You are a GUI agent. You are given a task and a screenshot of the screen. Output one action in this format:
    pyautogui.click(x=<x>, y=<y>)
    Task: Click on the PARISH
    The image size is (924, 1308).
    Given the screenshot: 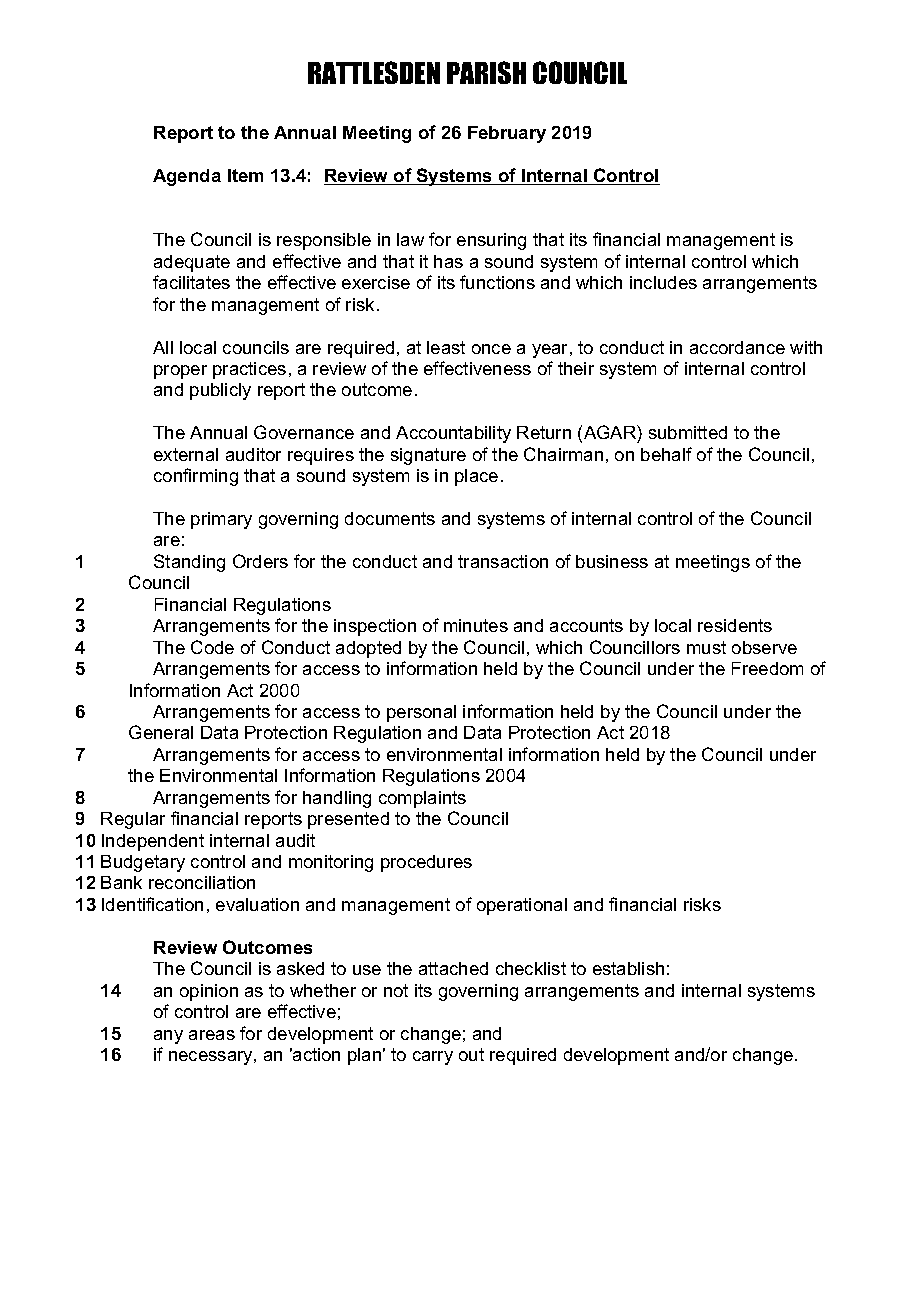 What is the action you would take?
    pyautogui.click(x=486, y=72)
